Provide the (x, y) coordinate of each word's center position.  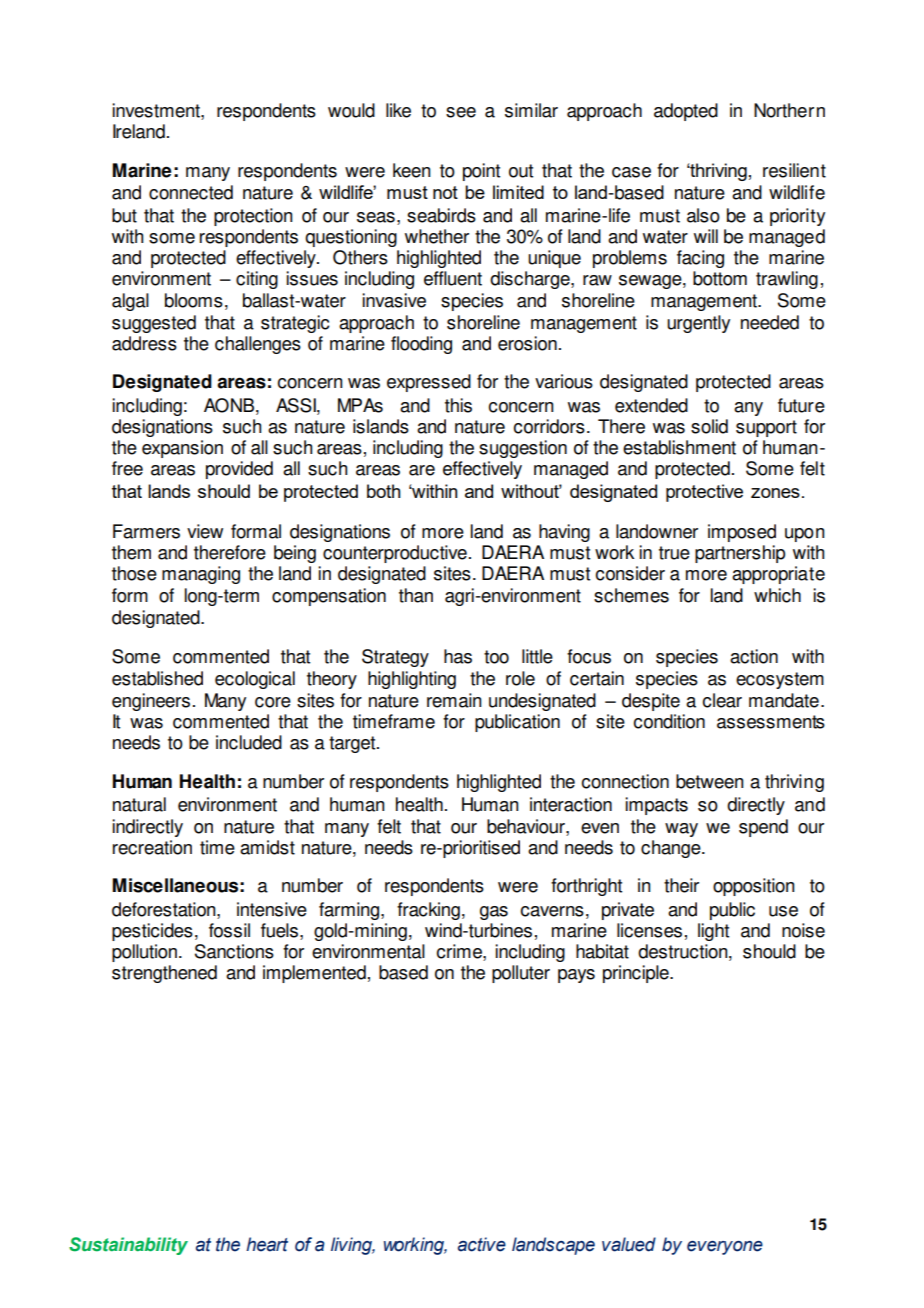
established (157, 678)
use (783, 911)
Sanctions (234, 951)
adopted (686, 112)
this (458, 405)
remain (454, 700)
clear (722, 700)
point (481, 172)
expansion (182, 449)
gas (494, 913)
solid (709, 426)
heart (267, 1244)
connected (191, 192)
